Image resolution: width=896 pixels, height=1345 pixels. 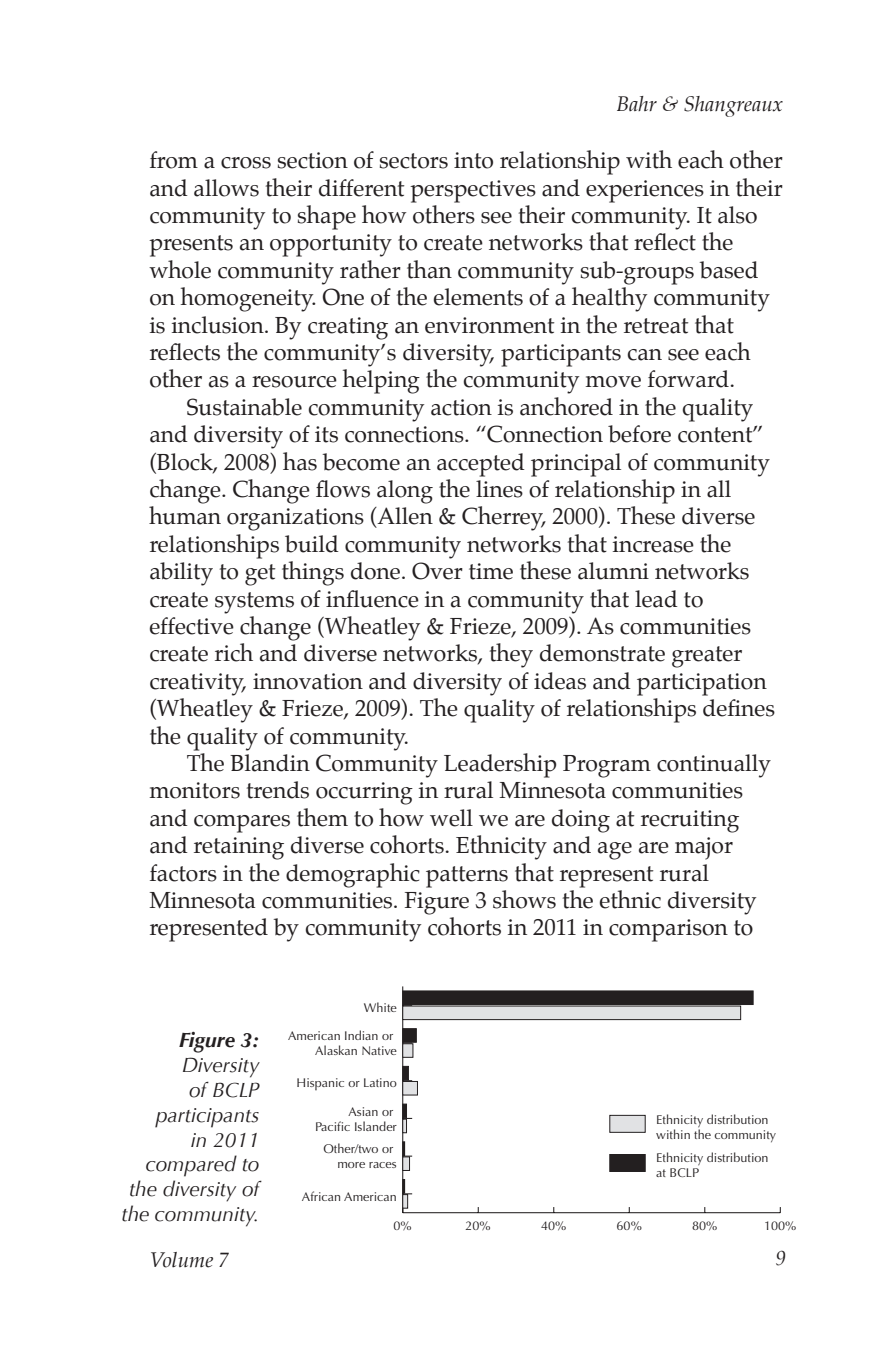 What do you see at coordinates (461, 407) in the image?
I see `action` at bounding box center [461, 407].
